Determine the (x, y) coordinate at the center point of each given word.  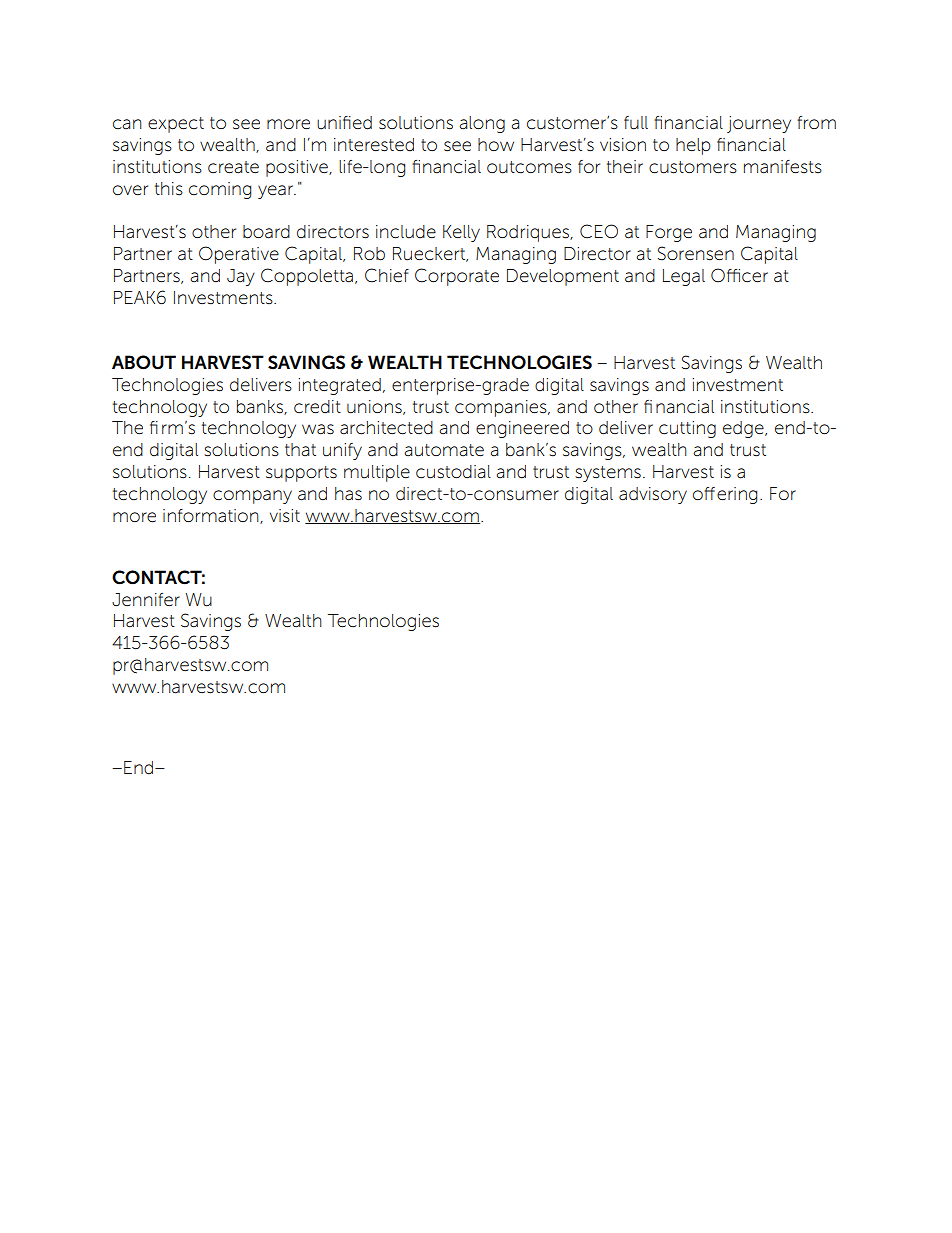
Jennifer (146, 599)
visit (285, 516)
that (300, 449)
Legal (684, 277)
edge (744, 429)
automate (444, 450)
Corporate (457, 277)
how (496, 144)
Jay (241, 277)
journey (759, 124)
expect (176, 125)
